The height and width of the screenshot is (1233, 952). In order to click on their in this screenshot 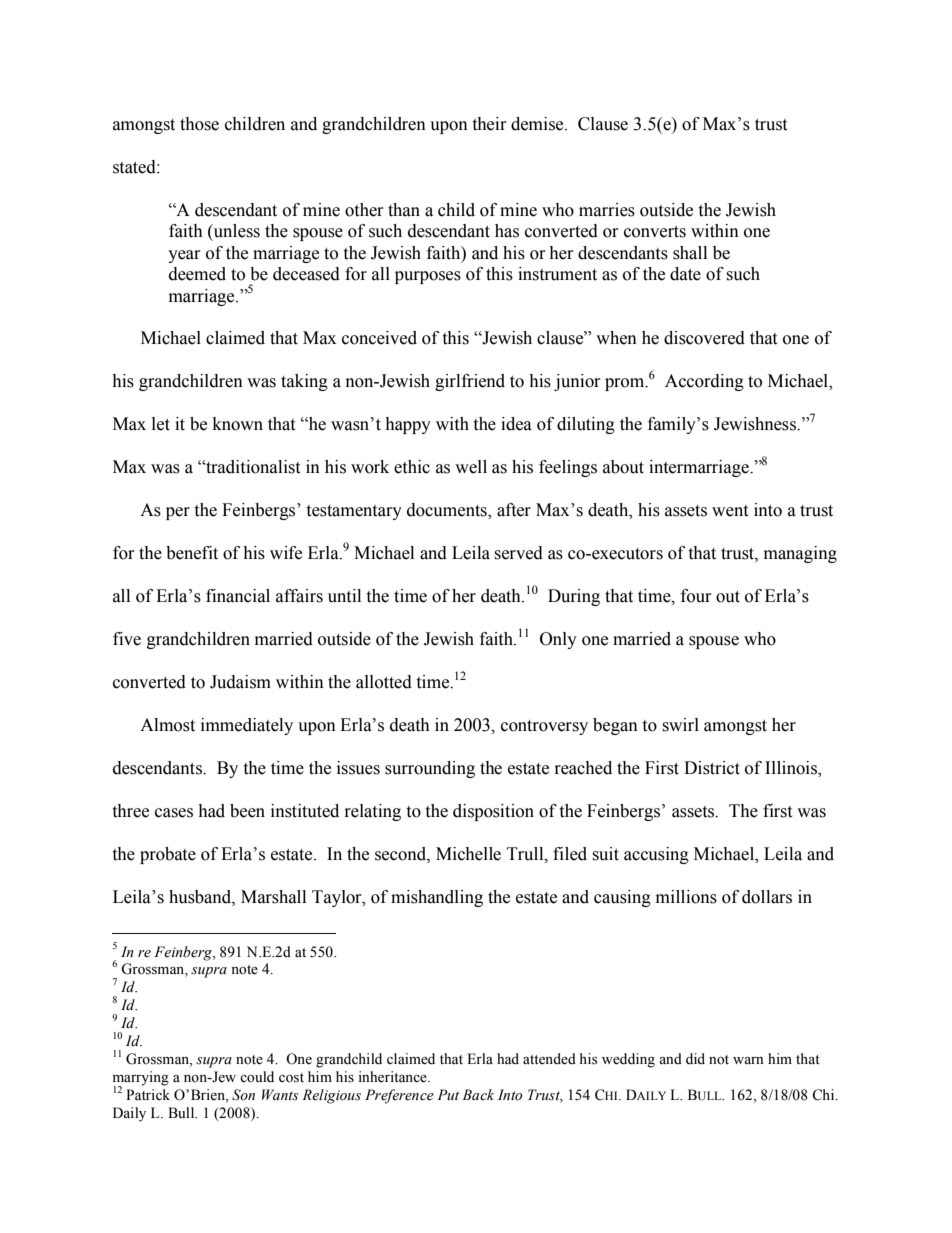, I will do `click(489, 124)`.
